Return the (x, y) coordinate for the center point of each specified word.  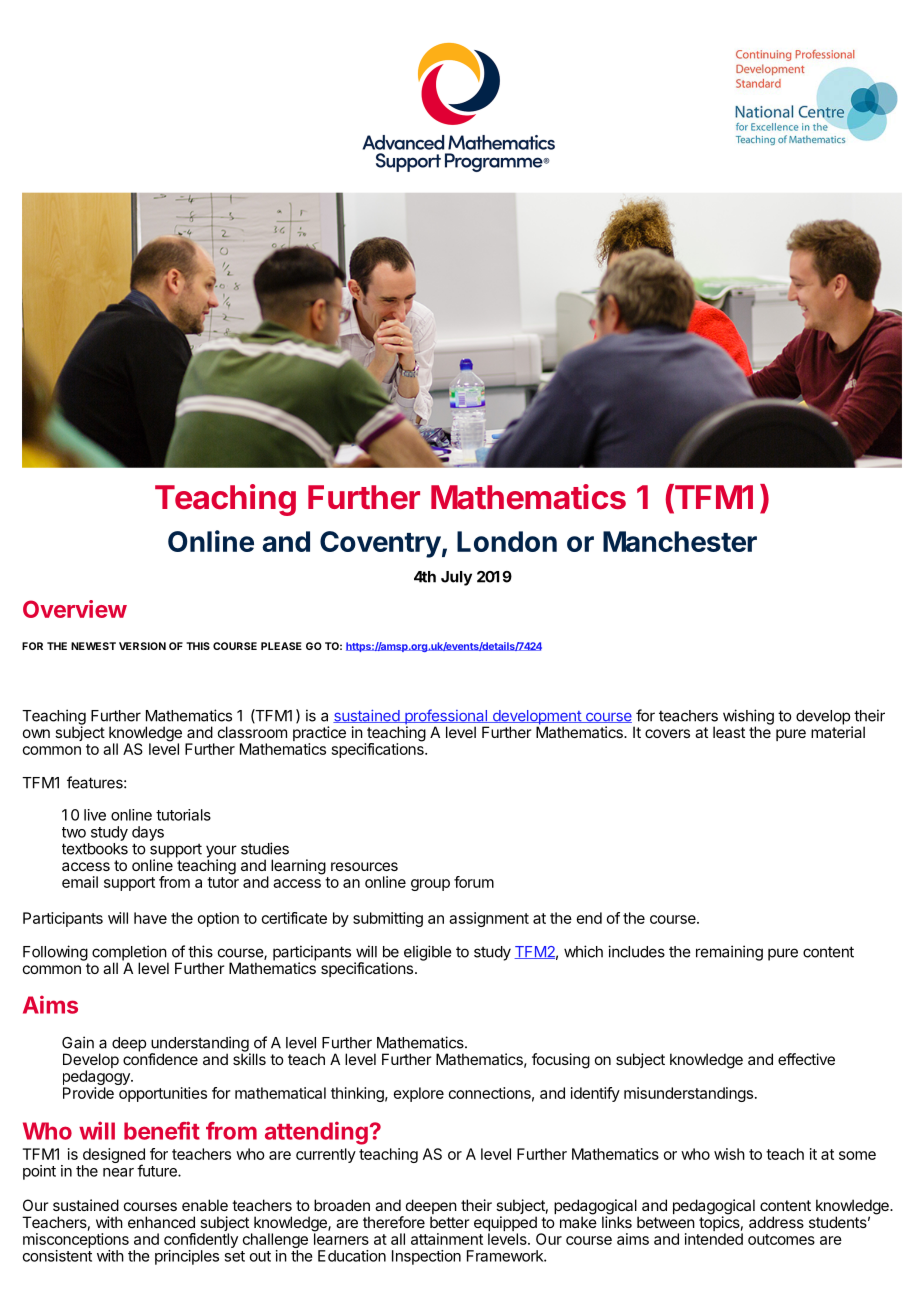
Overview (75, 609)
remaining (729, 953)
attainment (447, 1239)
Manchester (680, 541)
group (430, 885)
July (456, 578)
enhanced (161, 1222)
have (150, 918)
